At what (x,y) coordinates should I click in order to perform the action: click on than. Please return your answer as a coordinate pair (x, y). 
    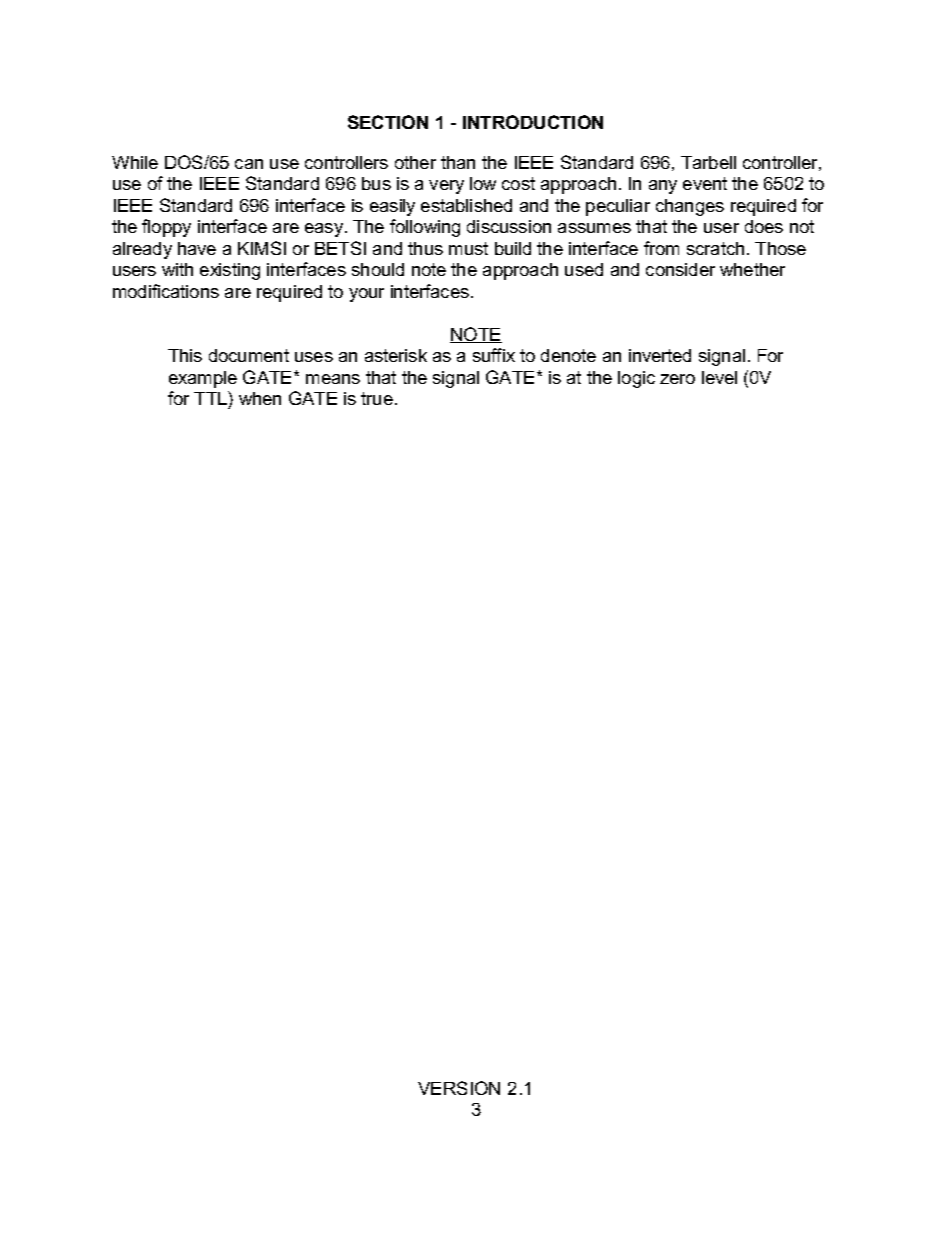
    Looking at the image, I should click on (458, 162).
